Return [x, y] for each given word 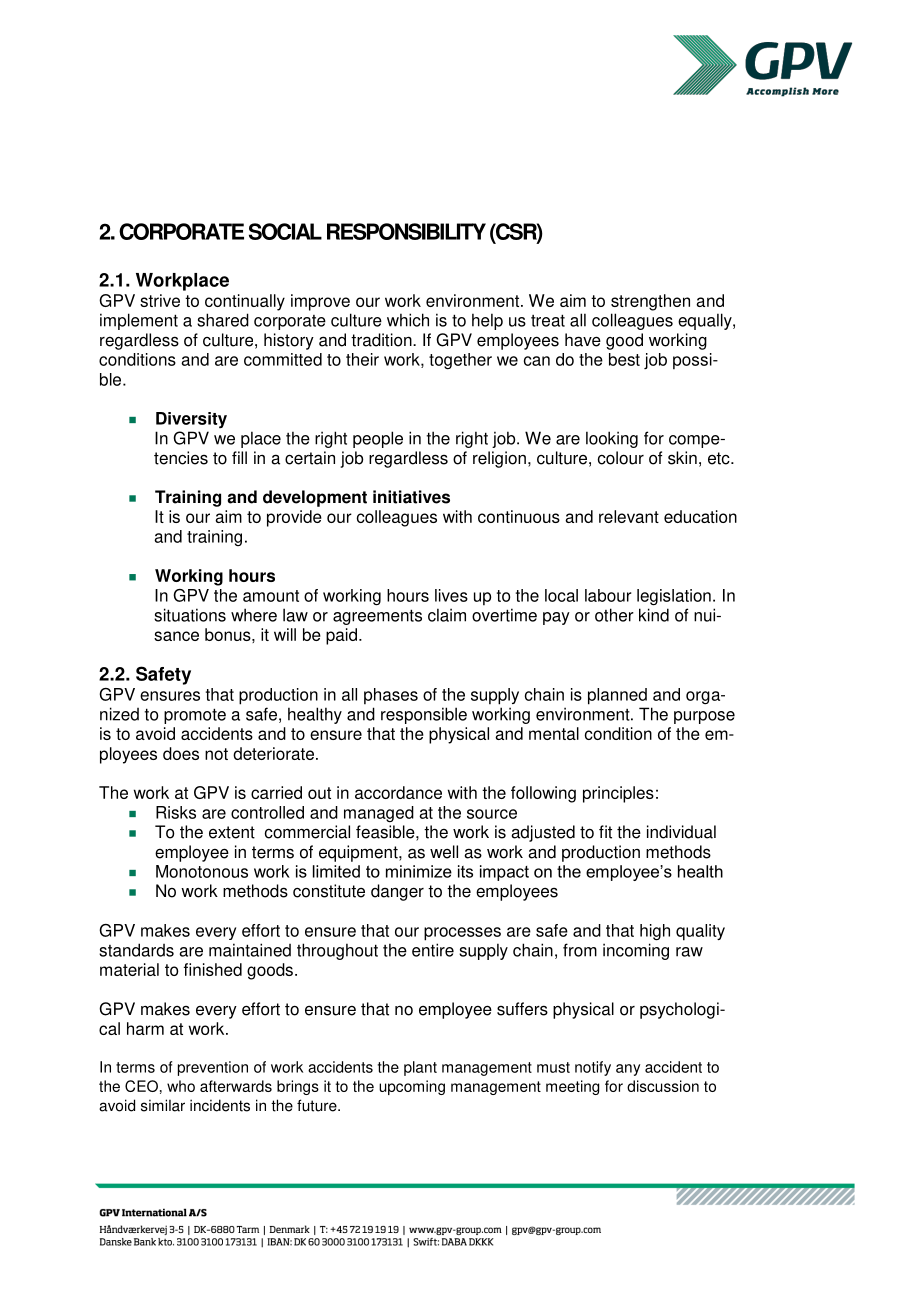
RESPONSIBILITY [406, 231]
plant [420, 1068]
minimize [419, 871]
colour [621, 458]
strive [160, 300]
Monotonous [202, 871]
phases [391, 696]
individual [681, 832]
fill [239, 457]
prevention [213, 1068]
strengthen [650, 302]
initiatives [411, 497]
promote [195, 716]
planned [617, 696]
